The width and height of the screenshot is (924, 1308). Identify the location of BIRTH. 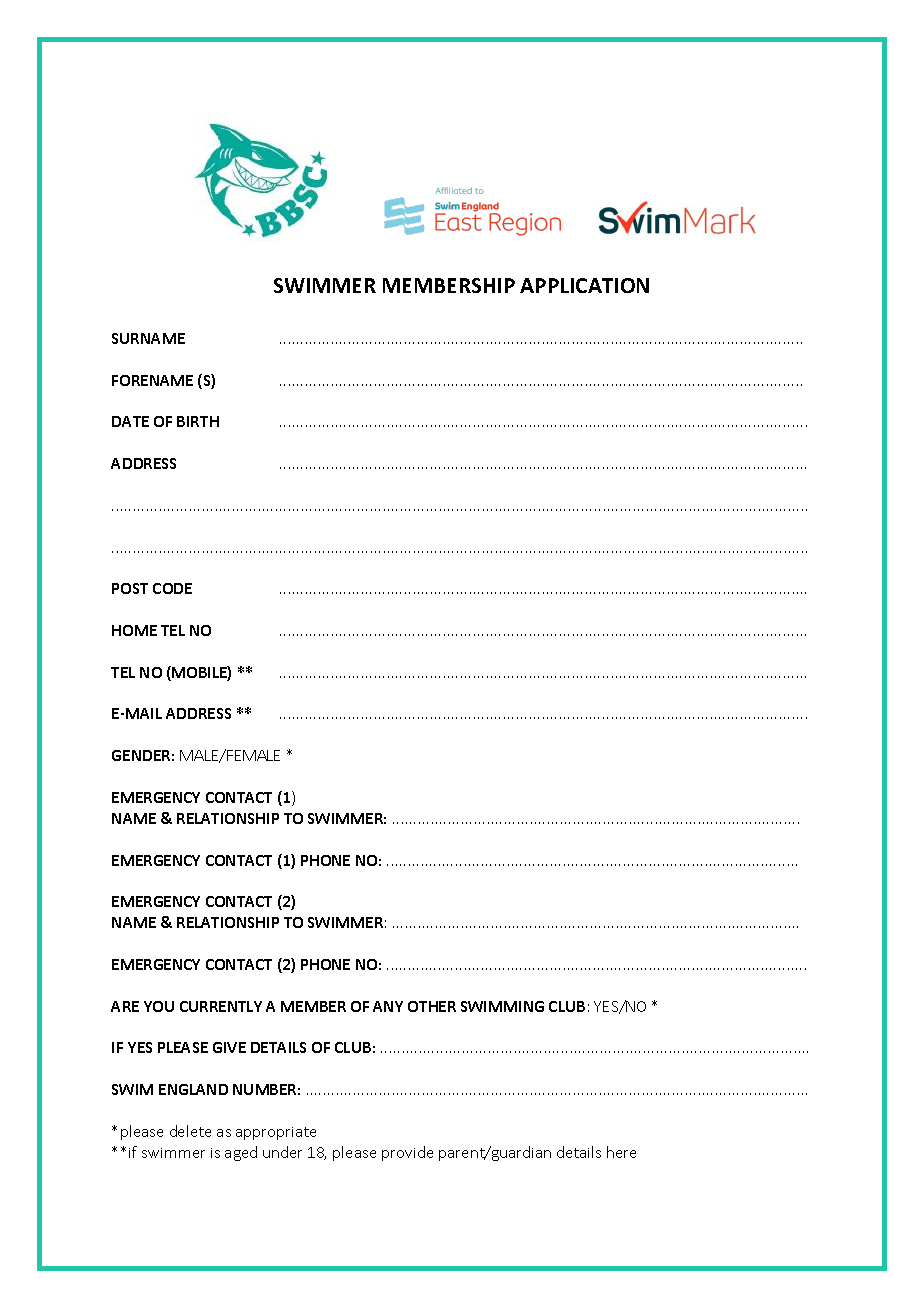
(198, 421).
